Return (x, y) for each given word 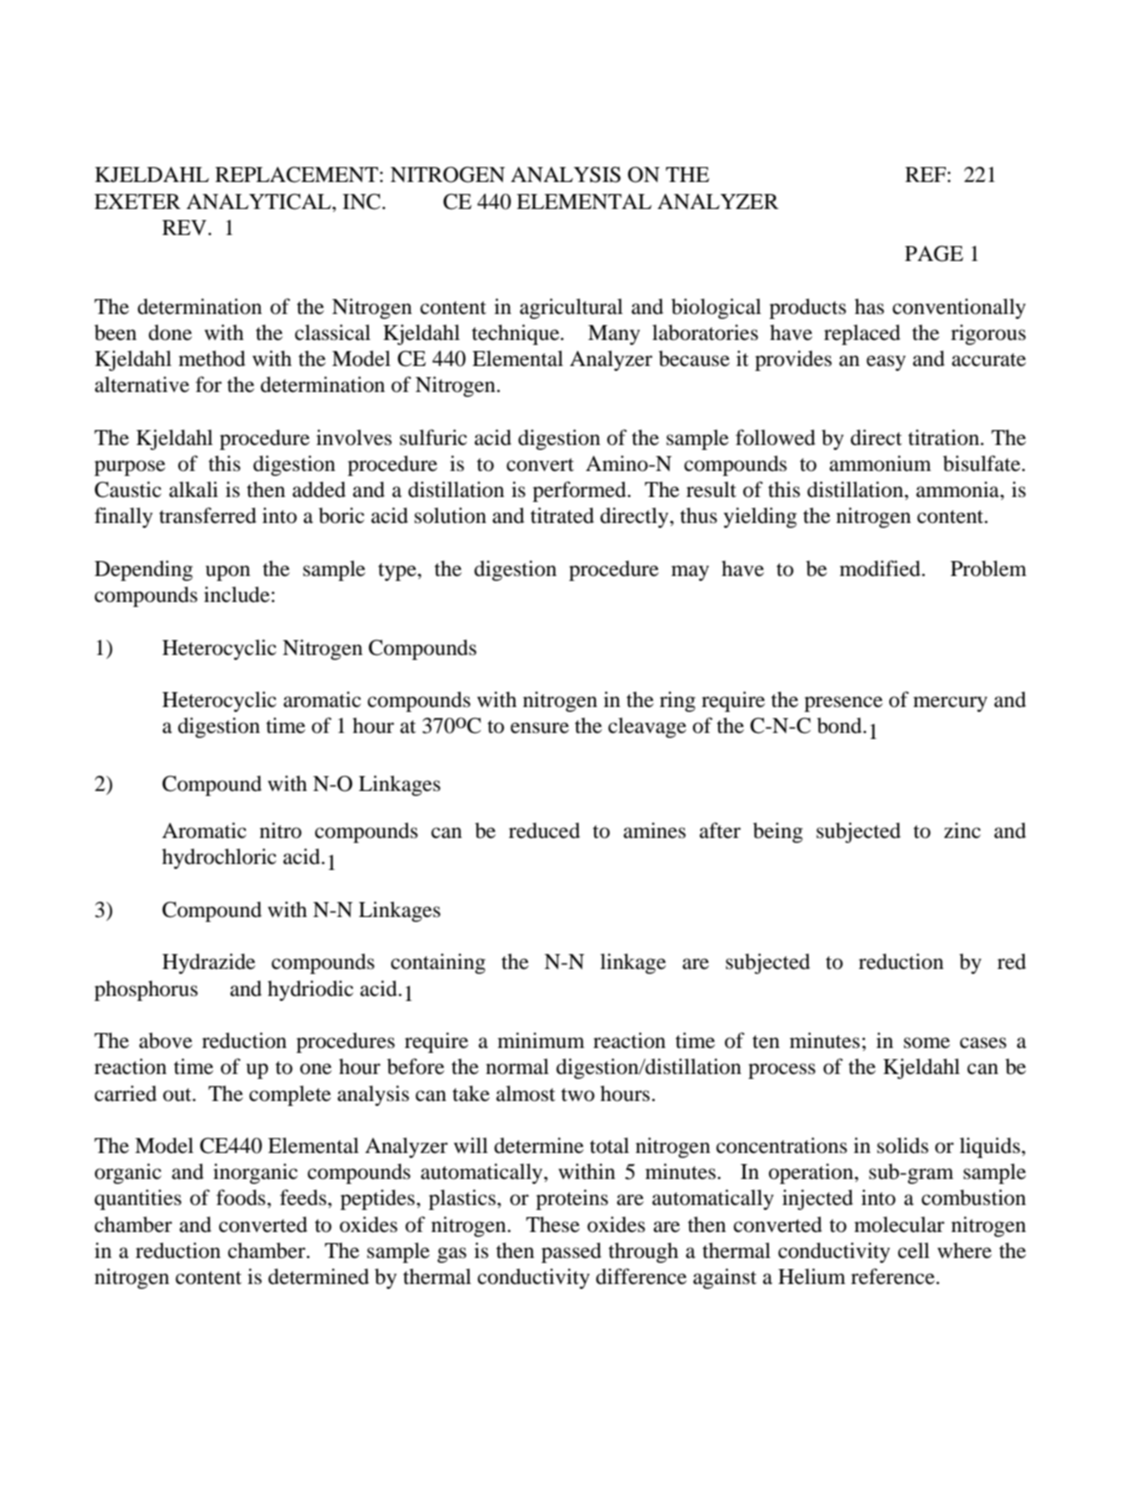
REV (185, 227)
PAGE (934, 253)
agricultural (571, 308)
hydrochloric (219, 858)
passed (571, 1252)
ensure (540, 728)
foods (242, 1197)
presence (843, 704)
